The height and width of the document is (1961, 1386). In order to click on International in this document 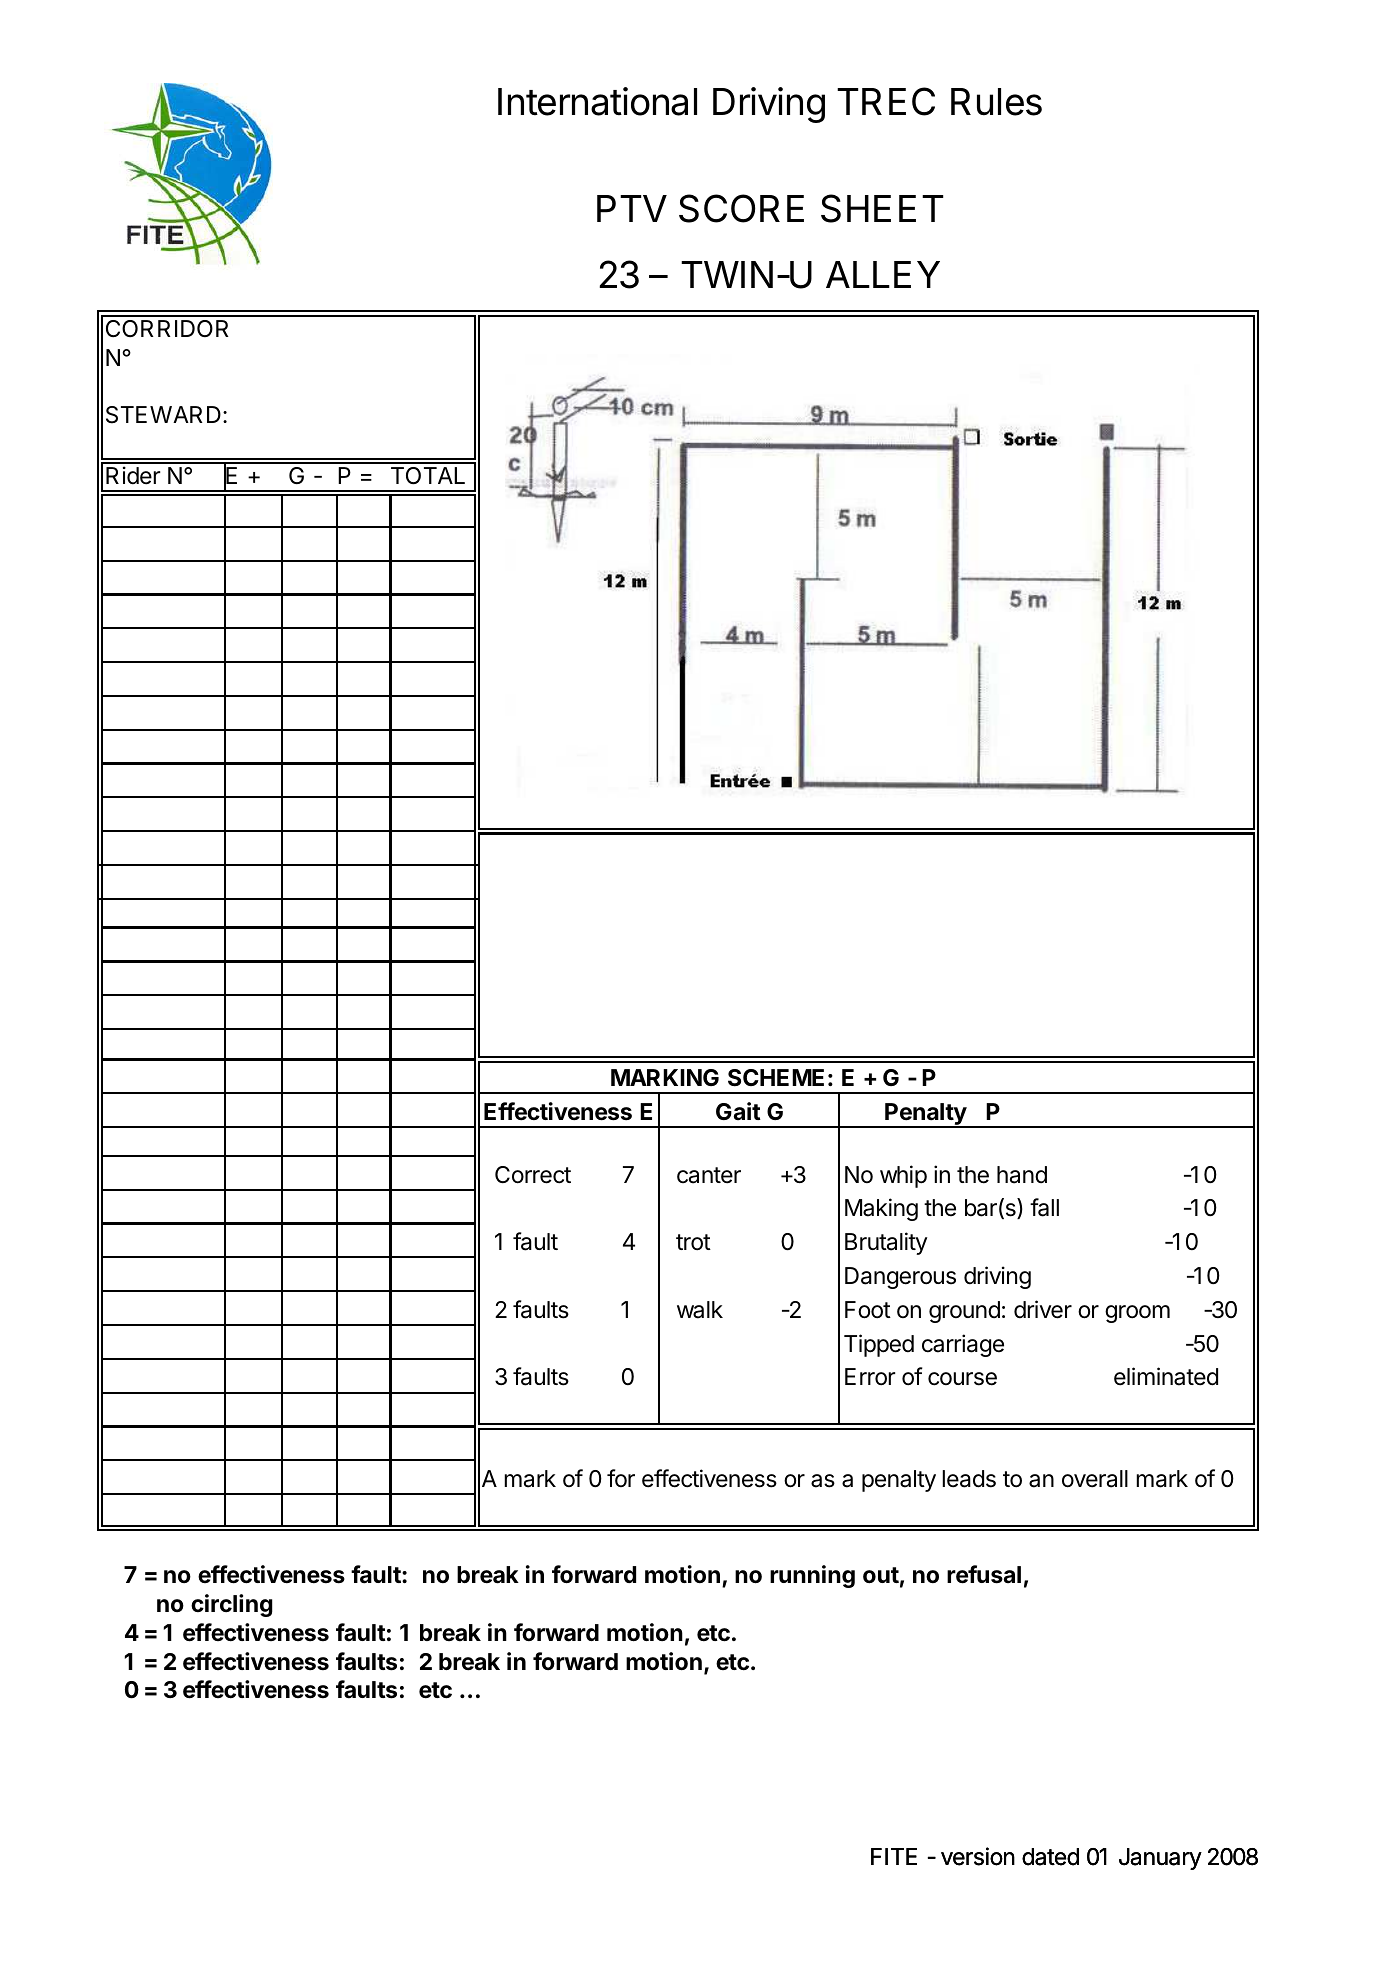, I will do `click(597, 101)`.
